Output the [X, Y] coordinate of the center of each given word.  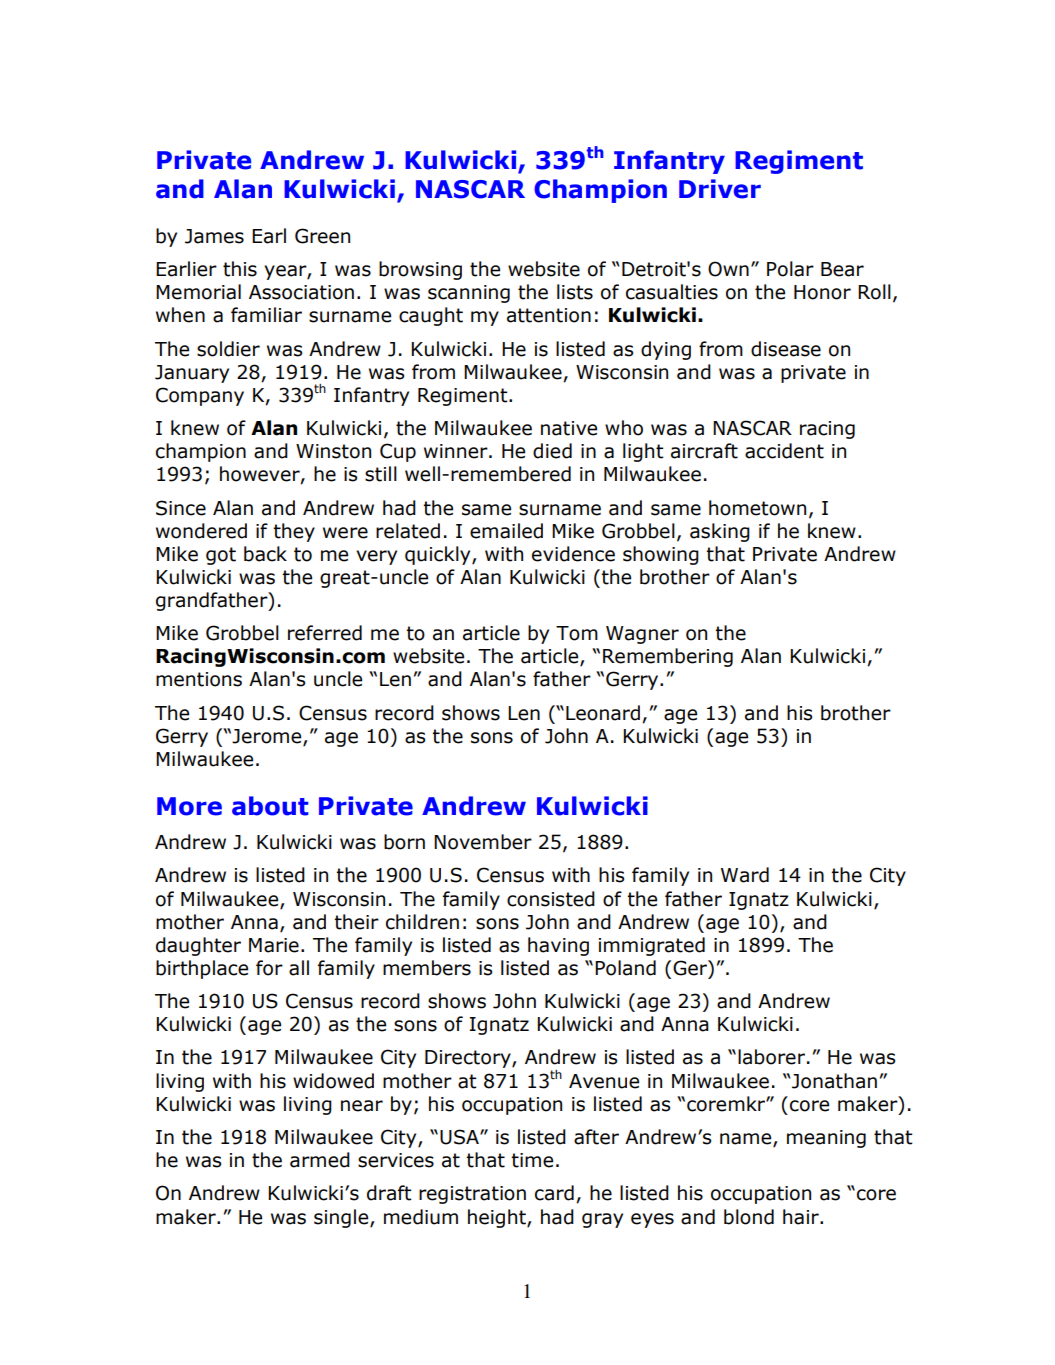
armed [320, 1160]
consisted [551, 899]
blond [749, 1217]
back [265, 554]
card [554, 1193]
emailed [506, 531]
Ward [745, 875]
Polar [790, 269]
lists [575, 292]
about [270, 806]
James [214, 236]
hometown [757, 508]
